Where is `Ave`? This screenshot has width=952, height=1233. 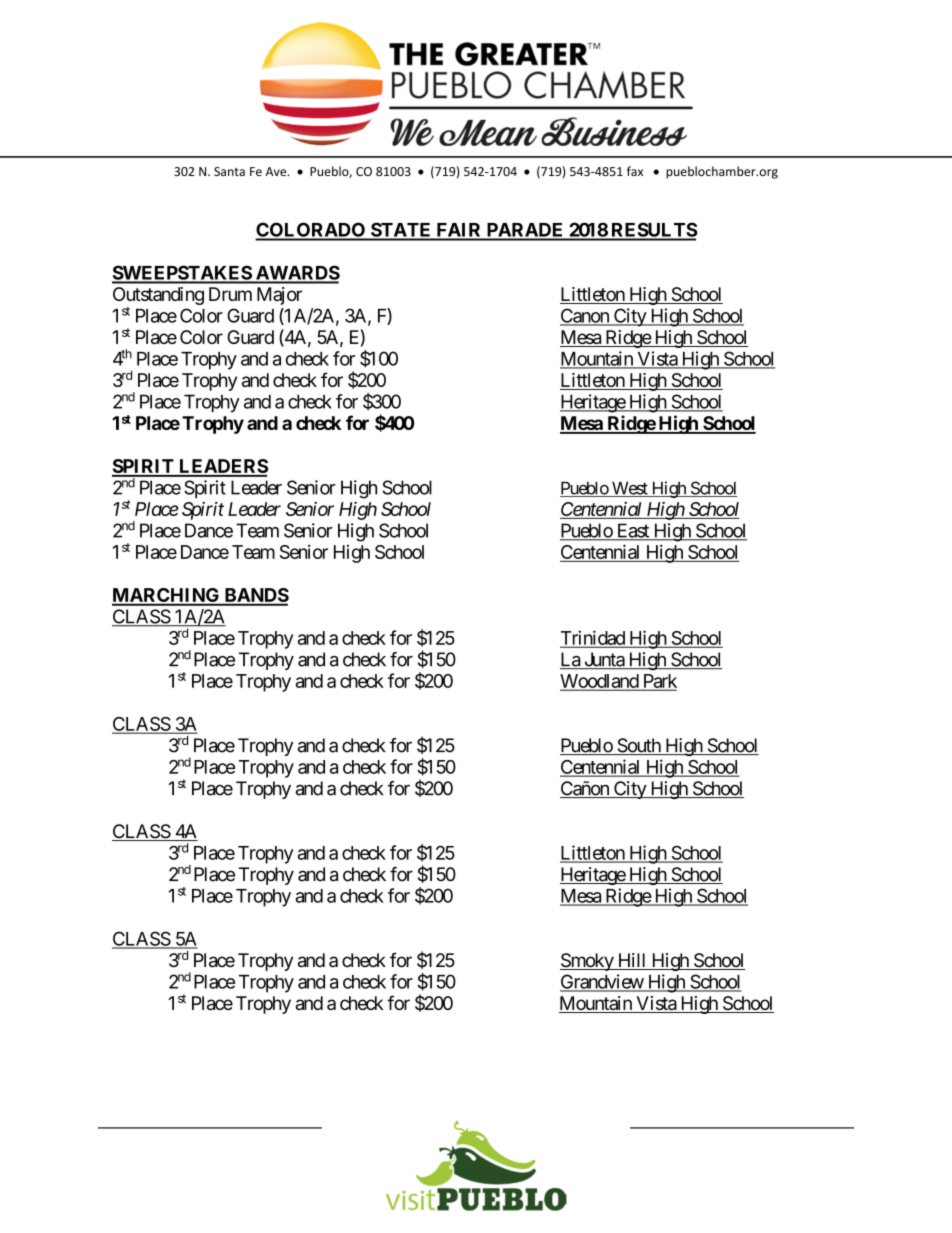 Ave is located at coordinates (277, 171).
